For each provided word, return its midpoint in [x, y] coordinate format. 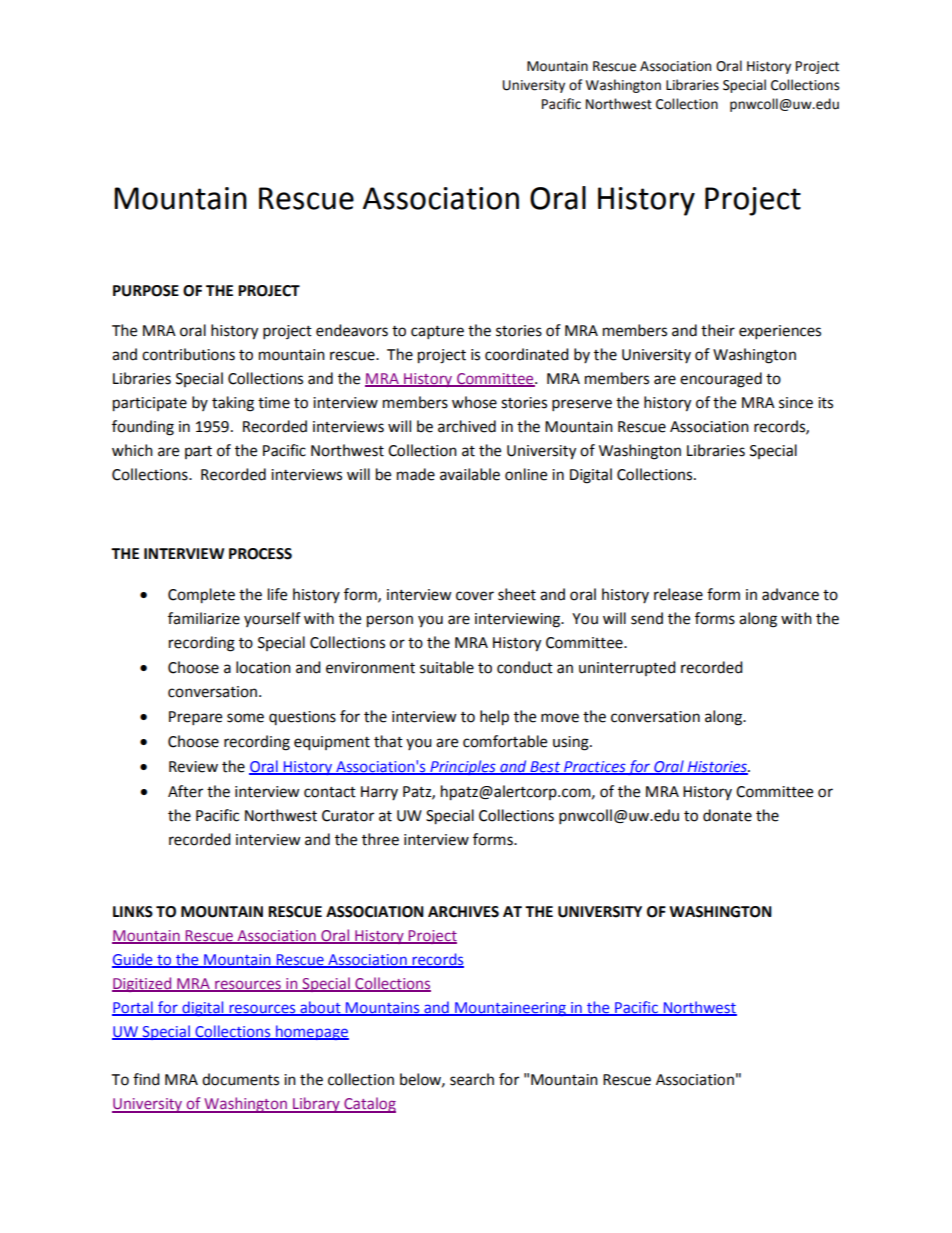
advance [790, 594]
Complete [201, 596]
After [185, 791]
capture [437, 333]
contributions [188, 354]
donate [727, 815]
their [718, 330]
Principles [463, 767]
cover [475, 596]
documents [240, 1079]
